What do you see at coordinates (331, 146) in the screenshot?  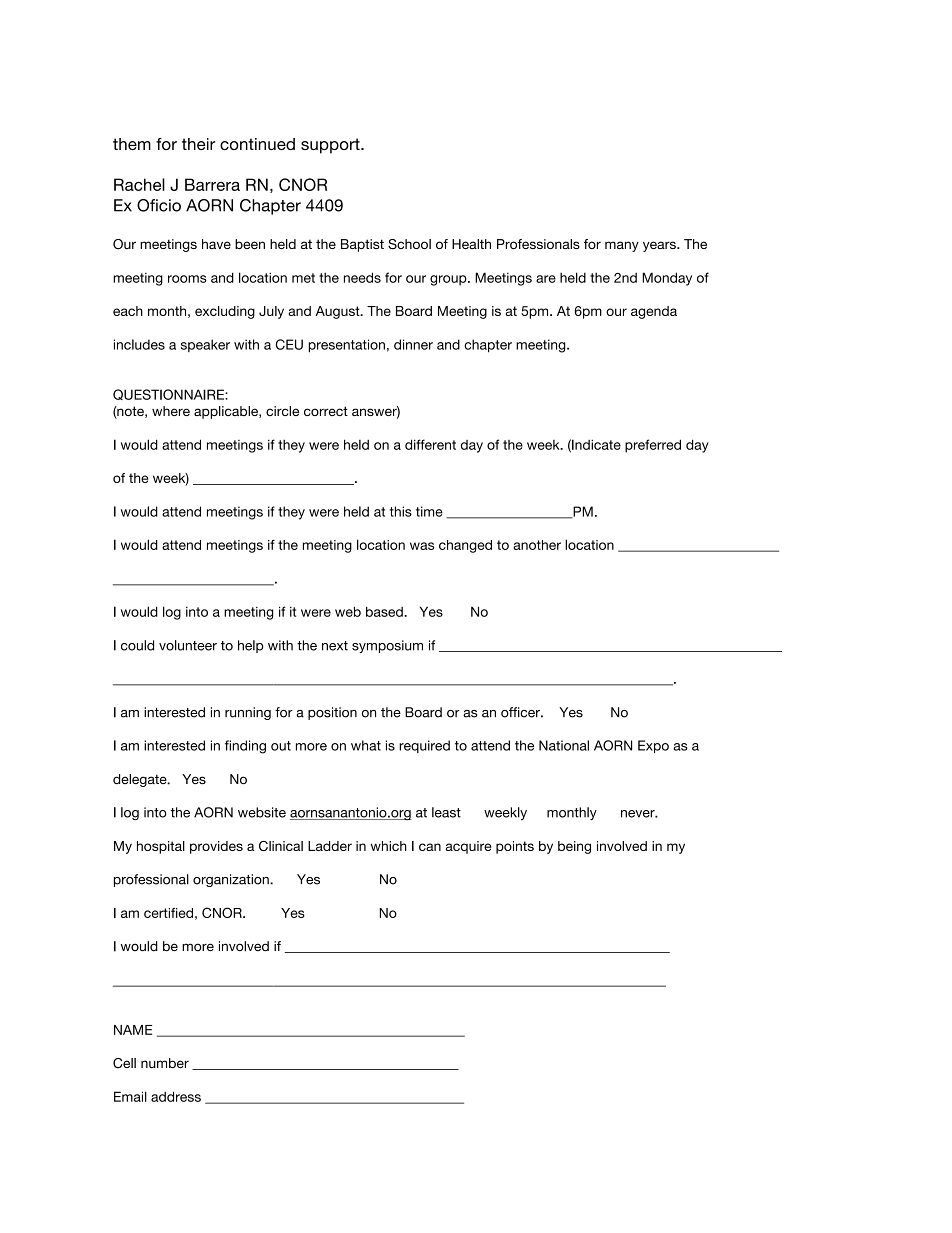 I see `support` at bounding box center [331, 146].
